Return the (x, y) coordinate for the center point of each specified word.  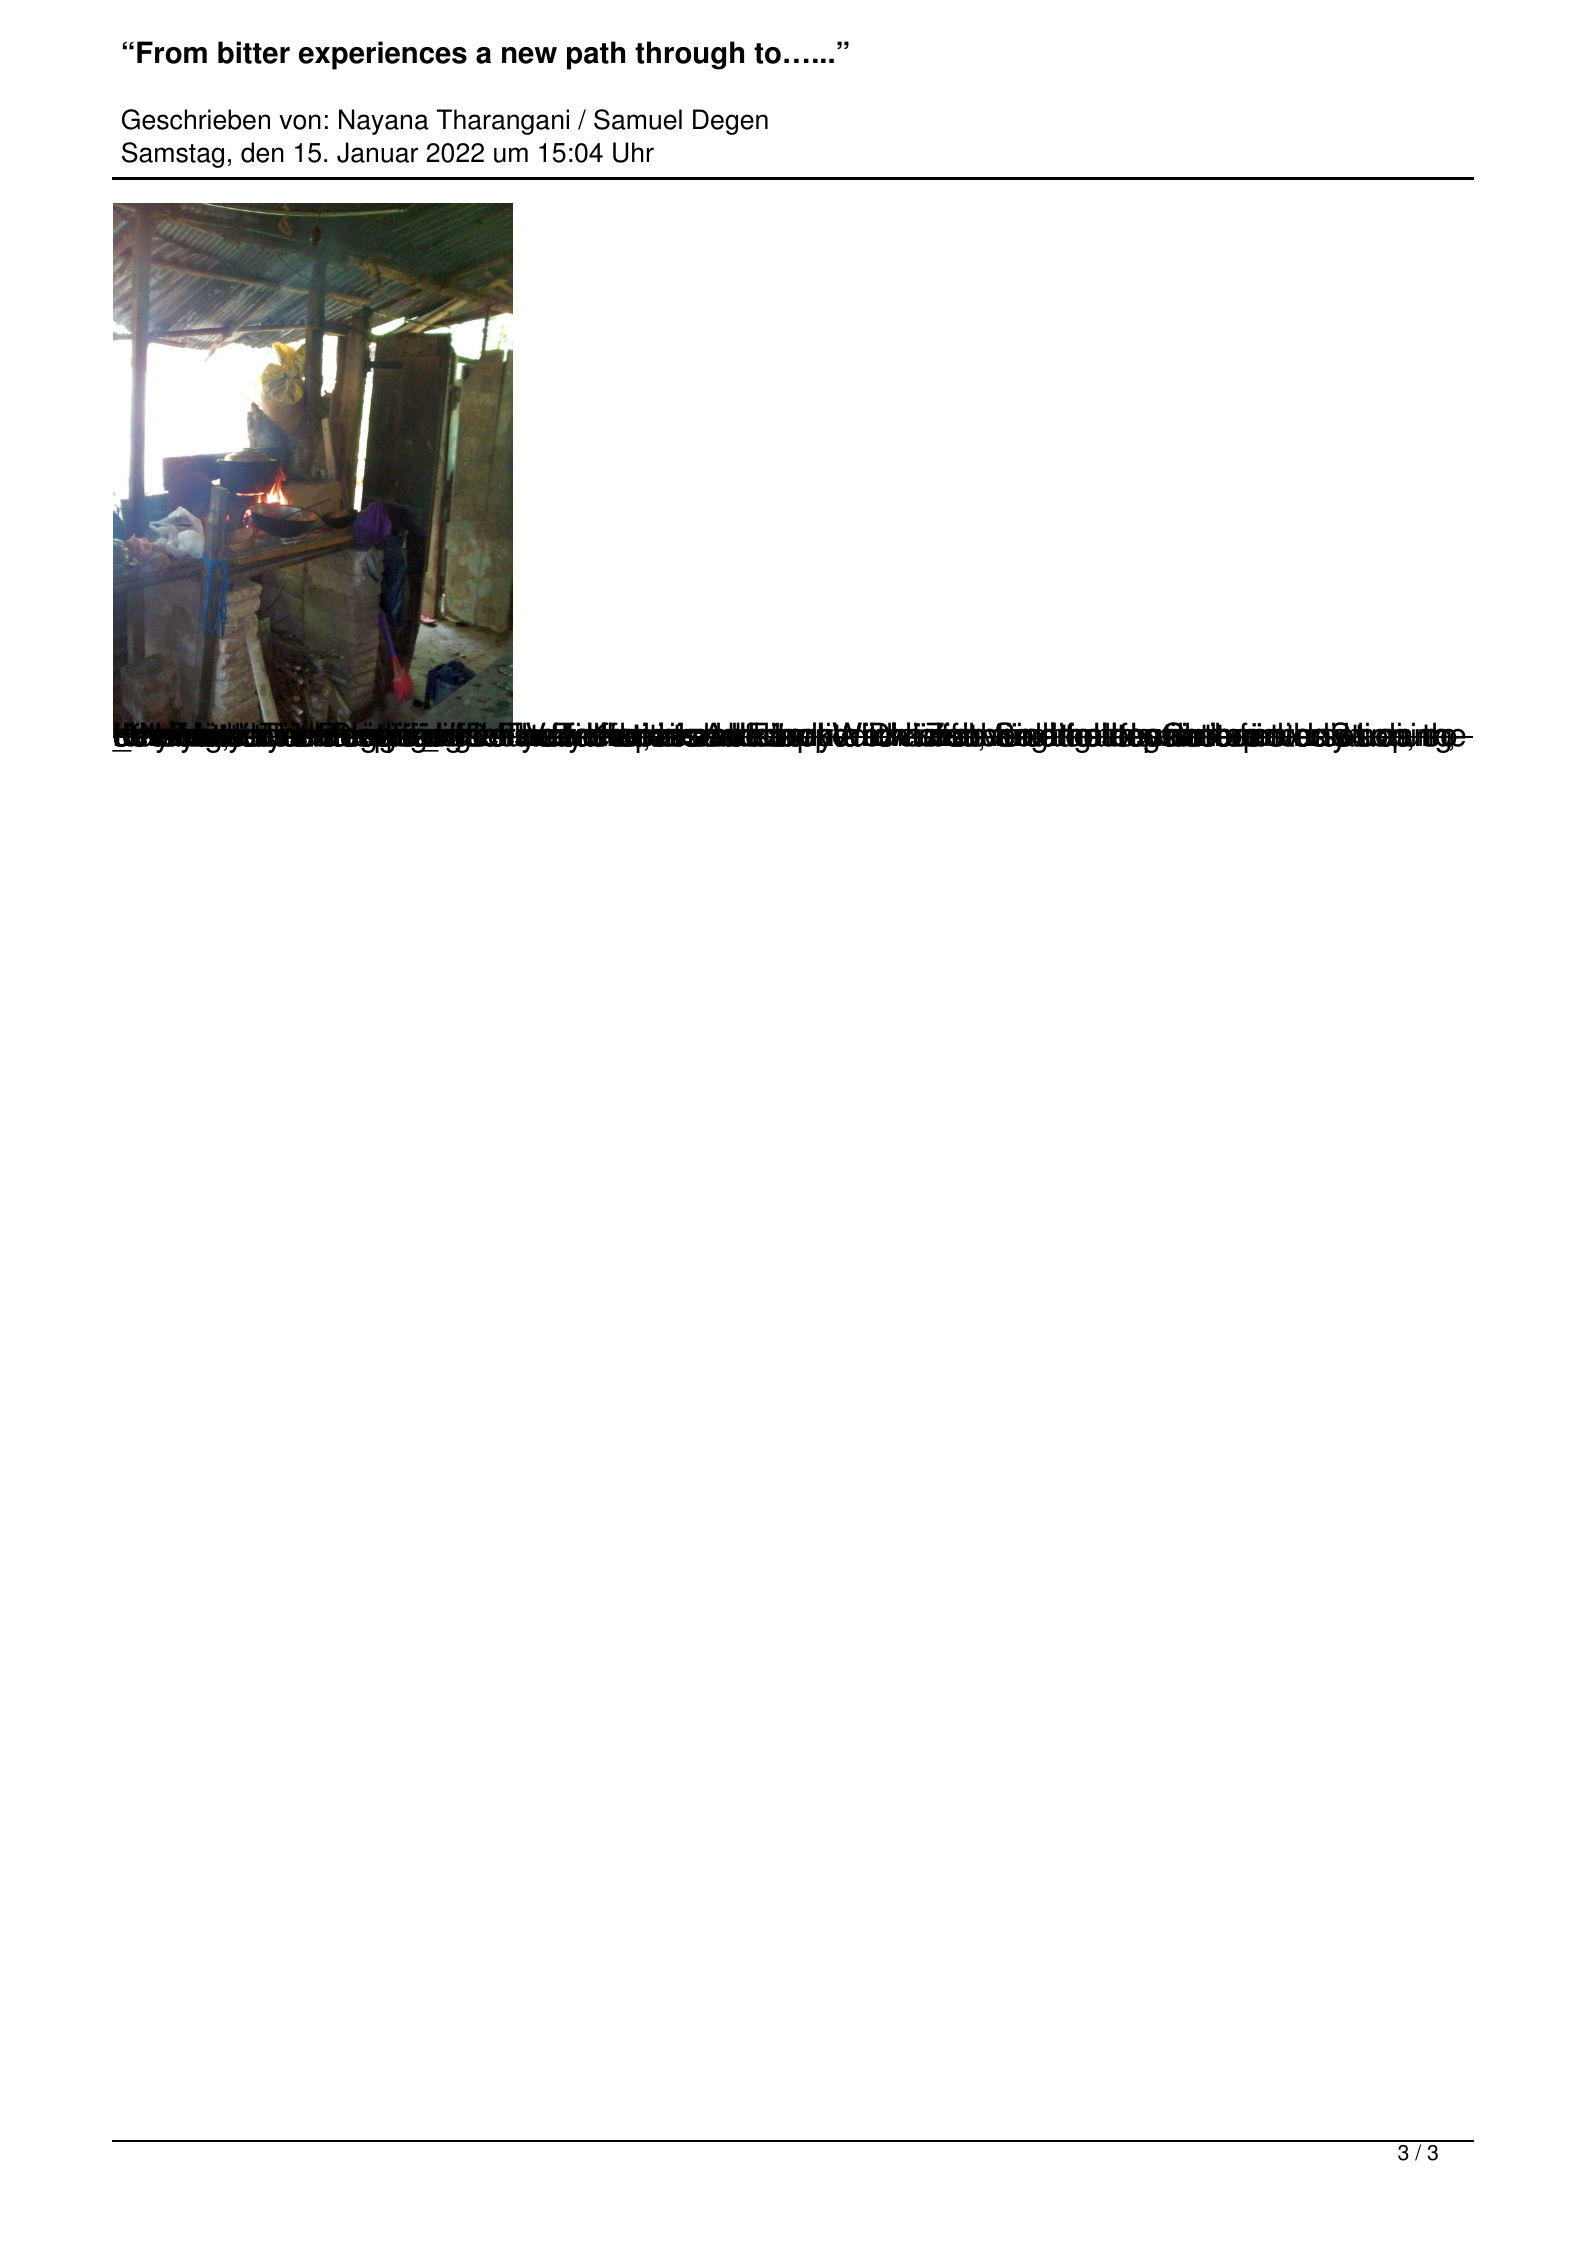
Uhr (633, 152)
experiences (383, 55)
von (300, 122)
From (172, 52)
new (529, 55)
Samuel (638, 119)
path (596, 55)
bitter (254, 52)
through (689, 55)
